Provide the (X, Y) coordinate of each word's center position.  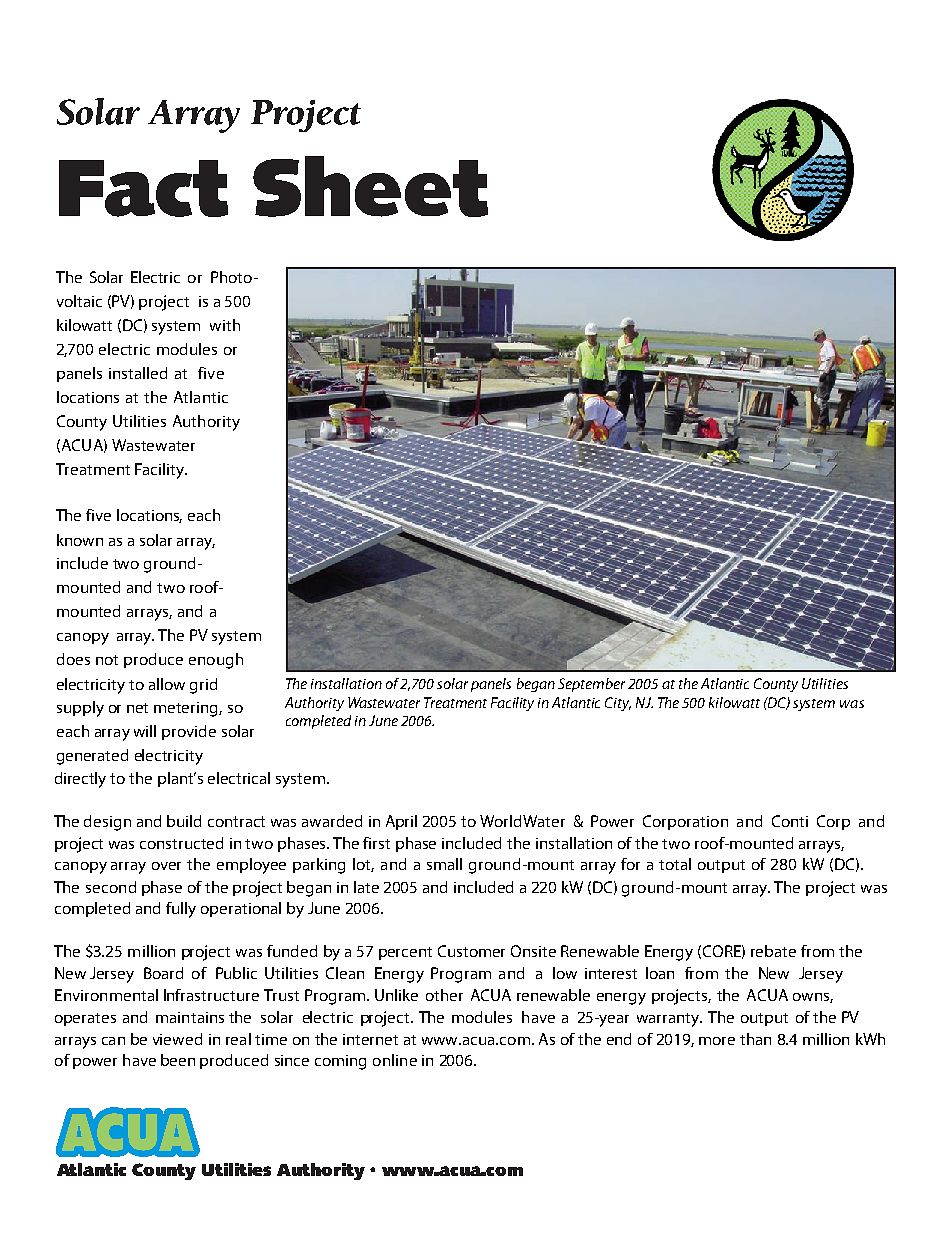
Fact (143, 188)
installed (138, 373)
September (591, 685)
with (225, 325)
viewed (177, 1039)
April (401, 822)
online (395, 1060)
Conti (790, 821)
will (145, 731)
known (80, 540)
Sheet (370, 186)
